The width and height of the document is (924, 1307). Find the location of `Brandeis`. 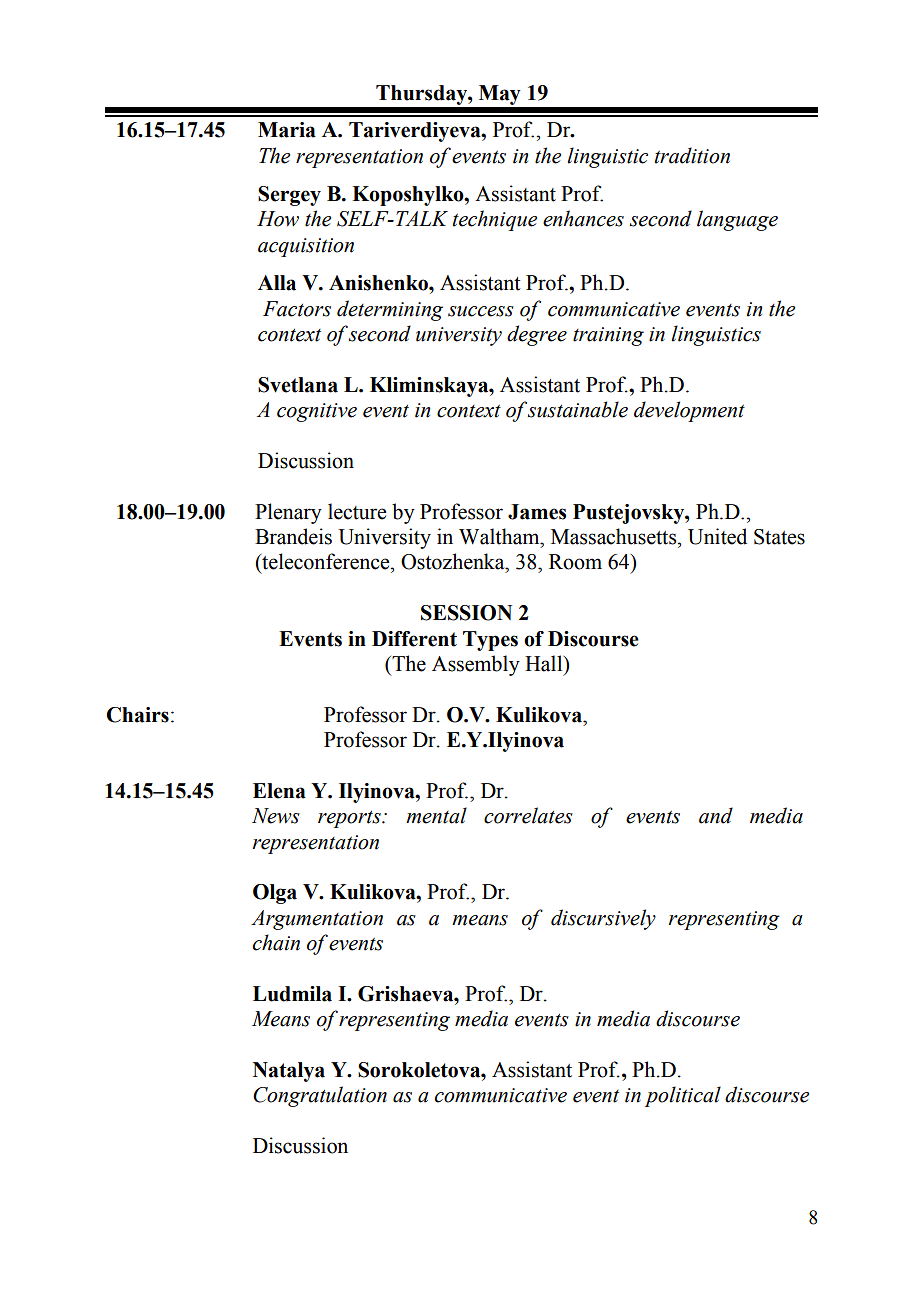

Brandeis is located at coordinates (293, 536).
